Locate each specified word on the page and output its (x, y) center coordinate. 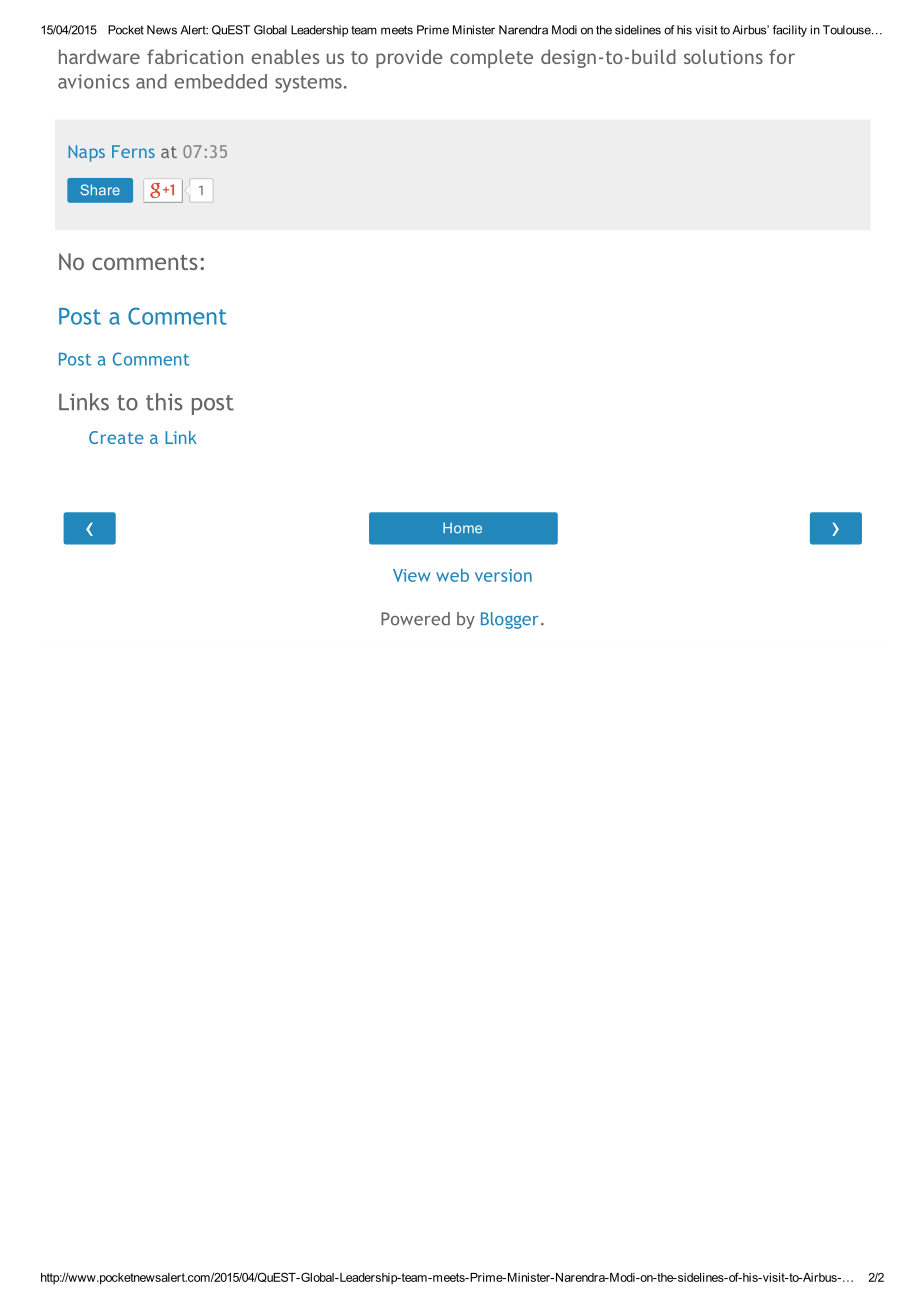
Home (462, 528)
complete (491, 58)
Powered (415, 619)
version (503, 575)
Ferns (133, 151)
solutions (723, 56)
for (782, 56)
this (164, 402)
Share (100, 190)
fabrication (195, 56)
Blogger (510, 620)
